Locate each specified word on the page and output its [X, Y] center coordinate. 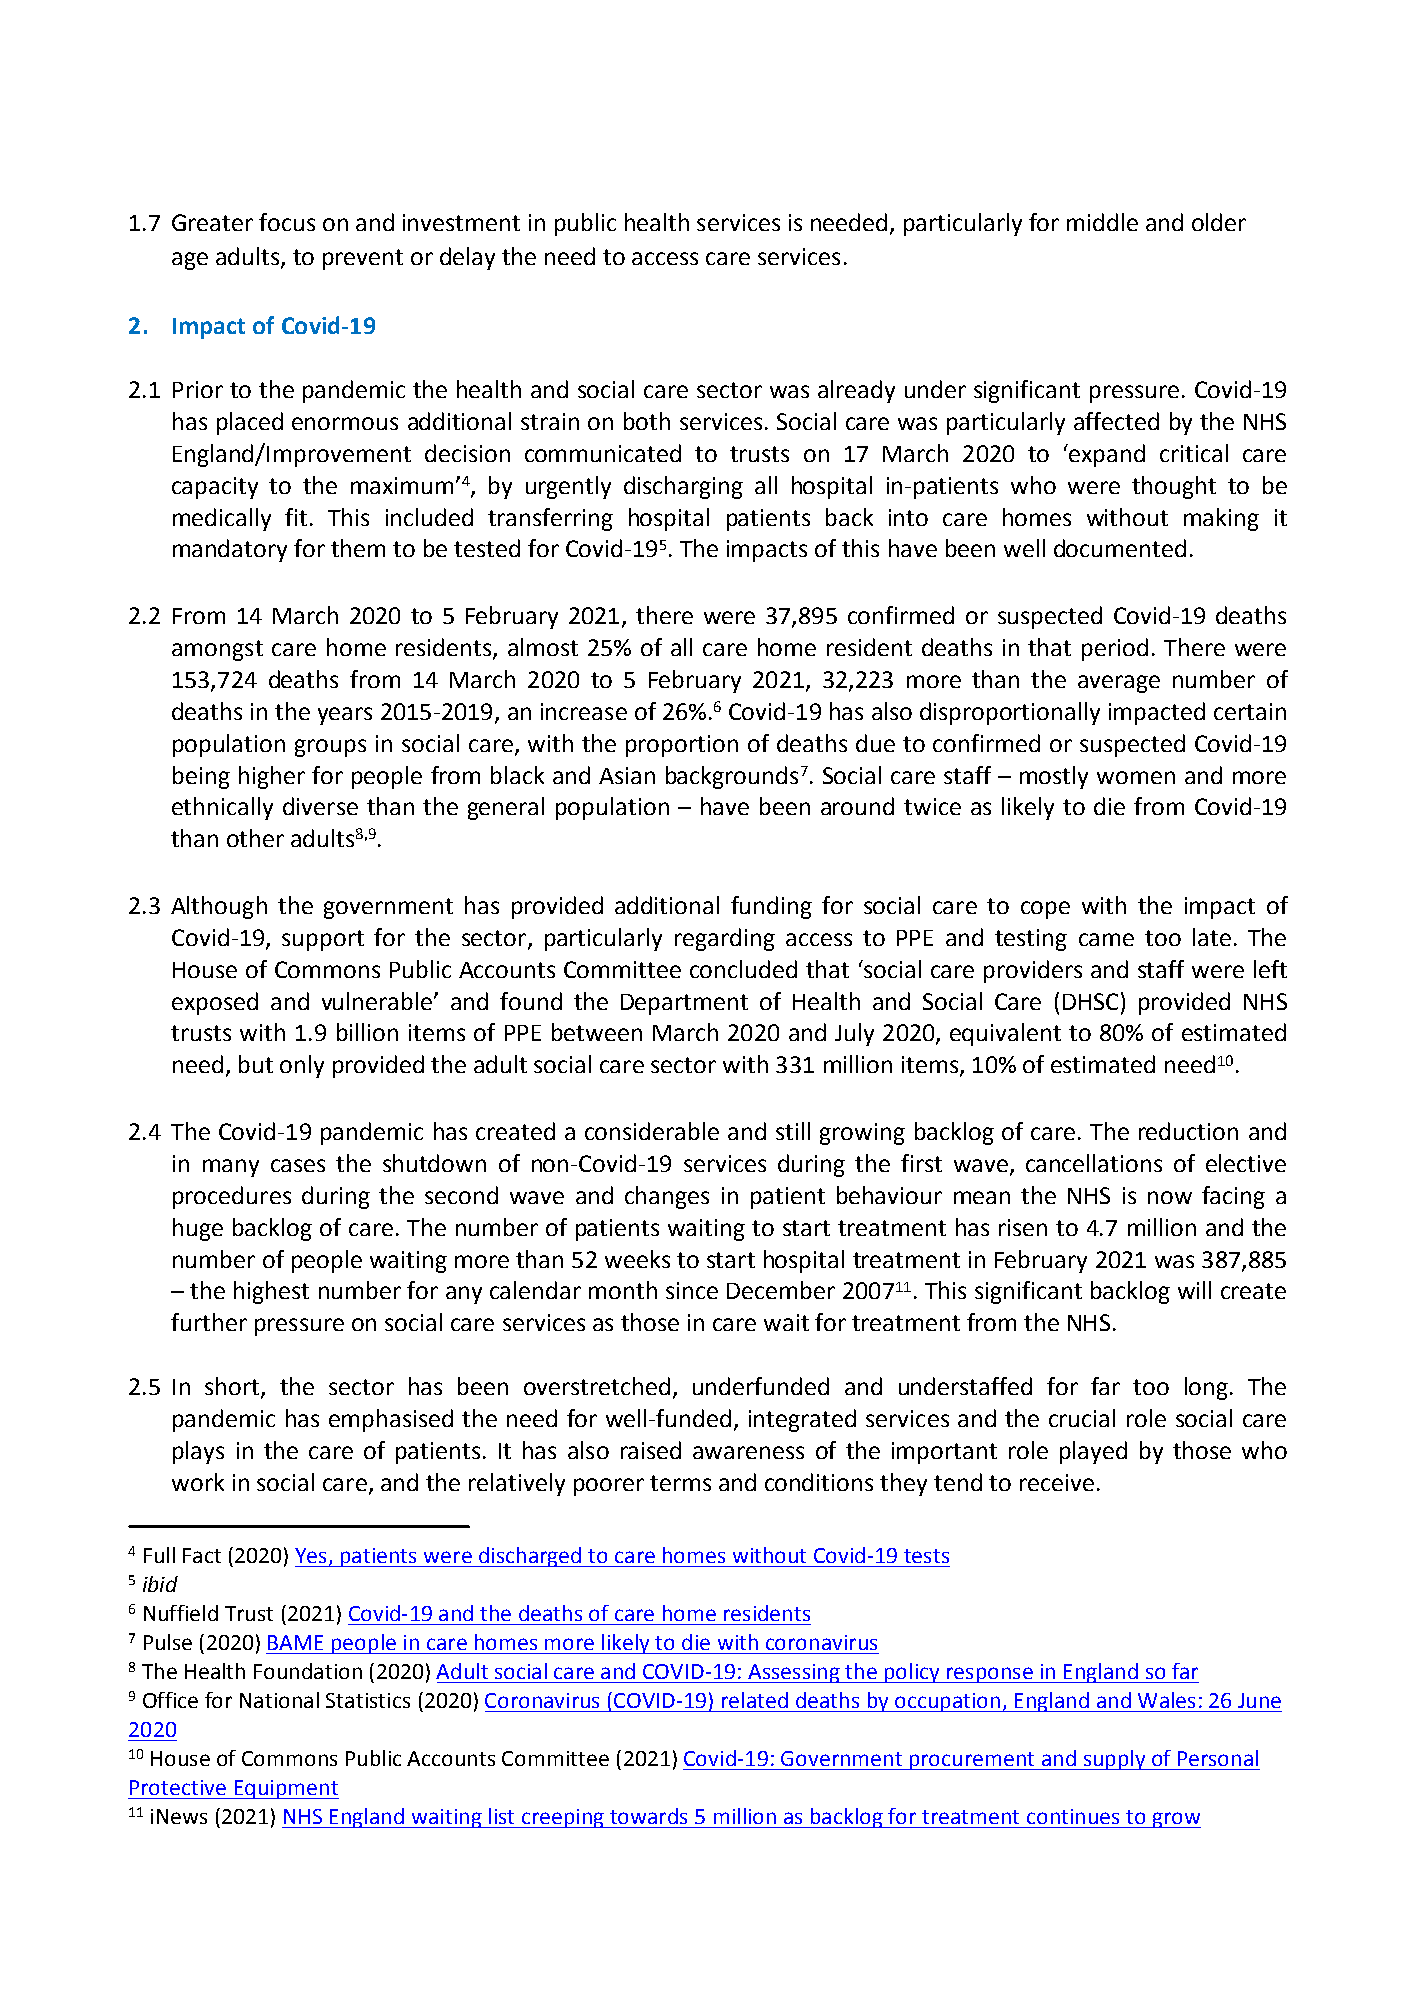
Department [684, 1004]
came [1106, 939]
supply [1114, 1760]
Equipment [285, 1789]
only [302, 1066]
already [856, 391]
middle [1102, 222]
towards [648, 1816]
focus [287, 222]
